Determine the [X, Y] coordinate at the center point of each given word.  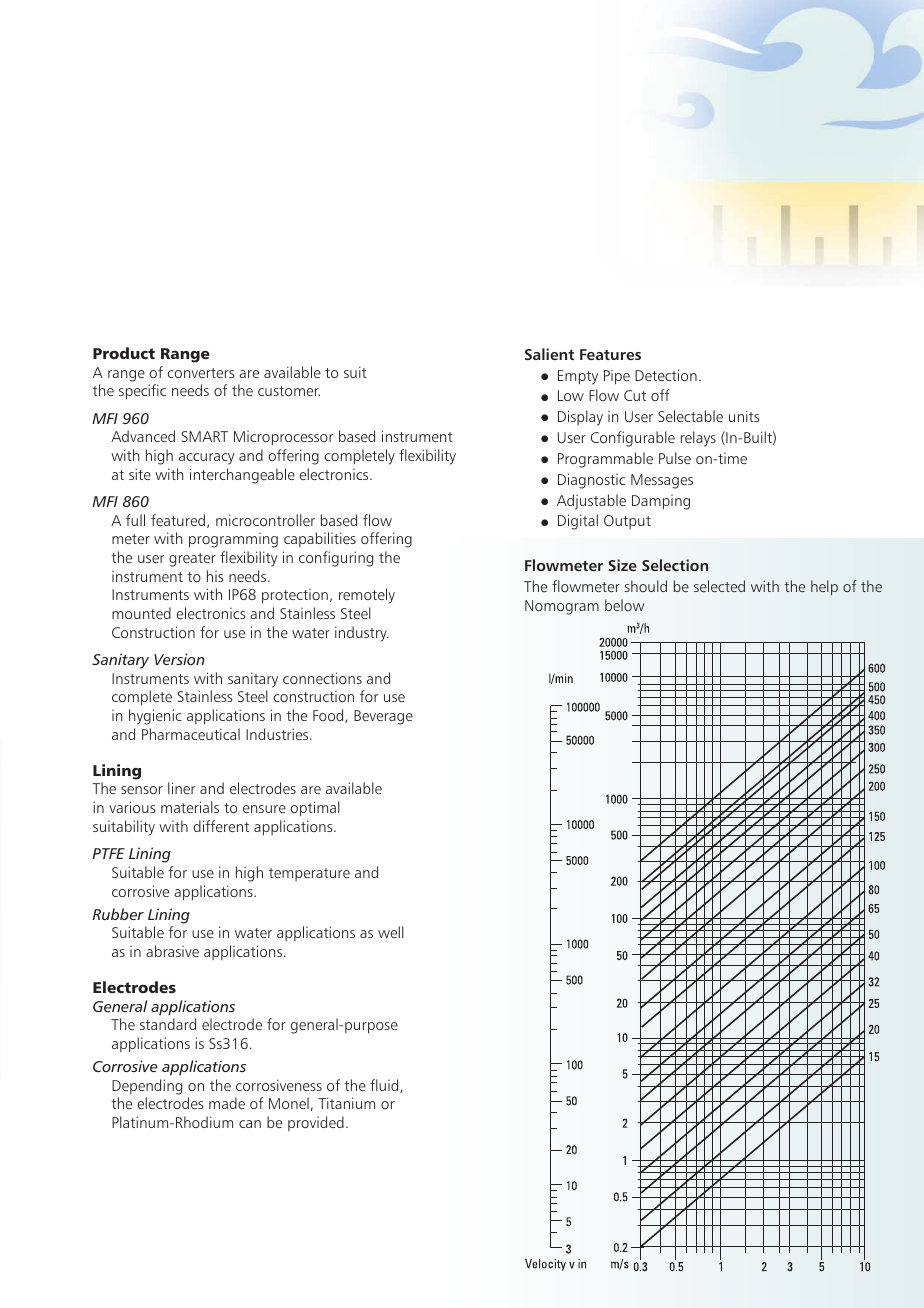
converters [201, 373]
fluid [385, 1086]
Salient [549, 354]
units [744, 416]
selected [719, 586]
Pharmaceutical [191, 734]
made [227, 1103]
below [624, 605]
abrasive [172, 951]
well [391, 932]
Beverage [383, 717]
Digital [578, 522]
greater [192, 560]
